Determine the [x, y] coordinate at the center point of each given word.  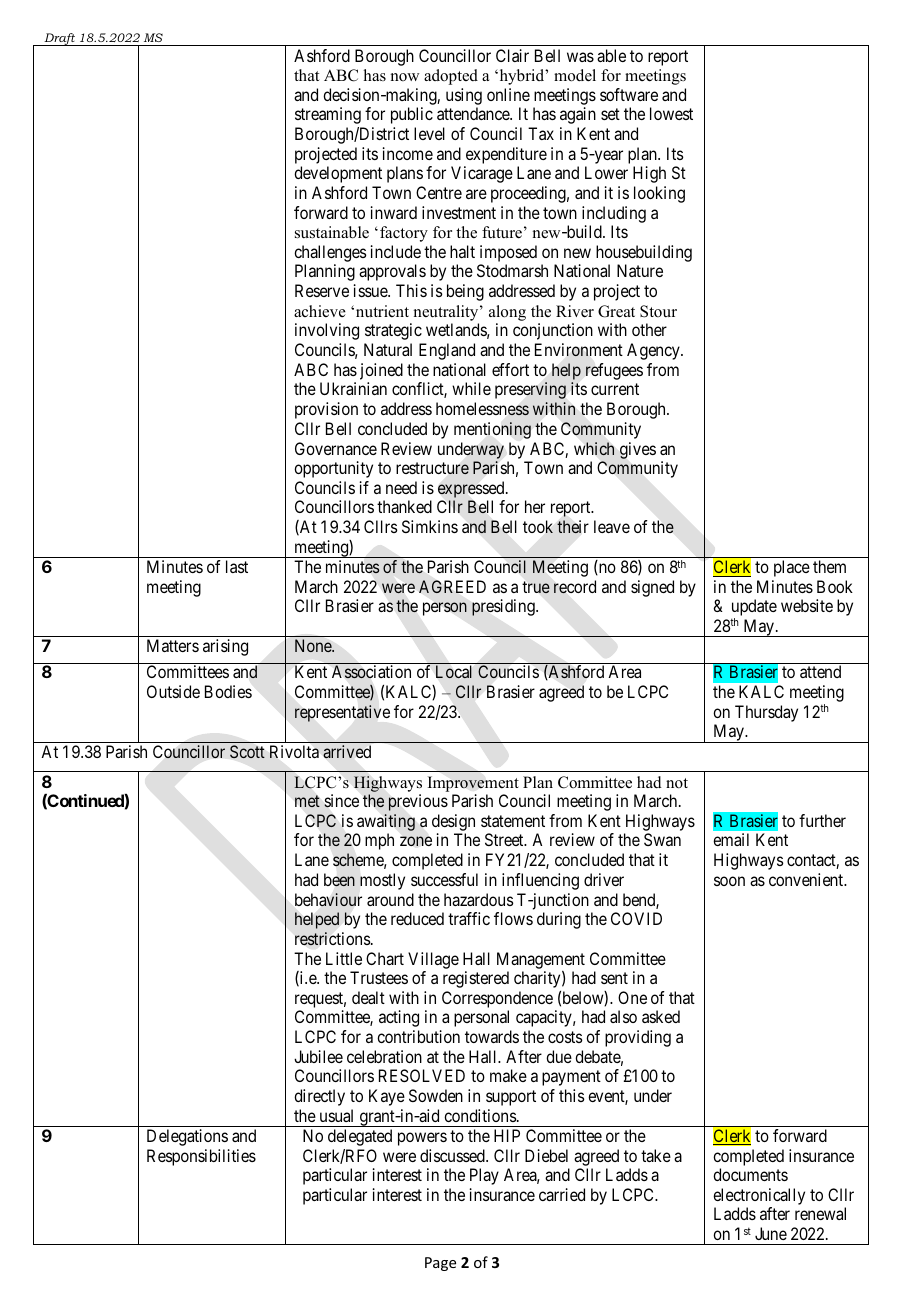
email [731, 839]
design [453, 824]
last [237, 566]
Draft [60, 39]
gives [638, 450]
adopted [451, 77]
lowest [671, 113]
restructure [432, 468]
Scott [247, 751]
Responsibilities [201, 1157]
